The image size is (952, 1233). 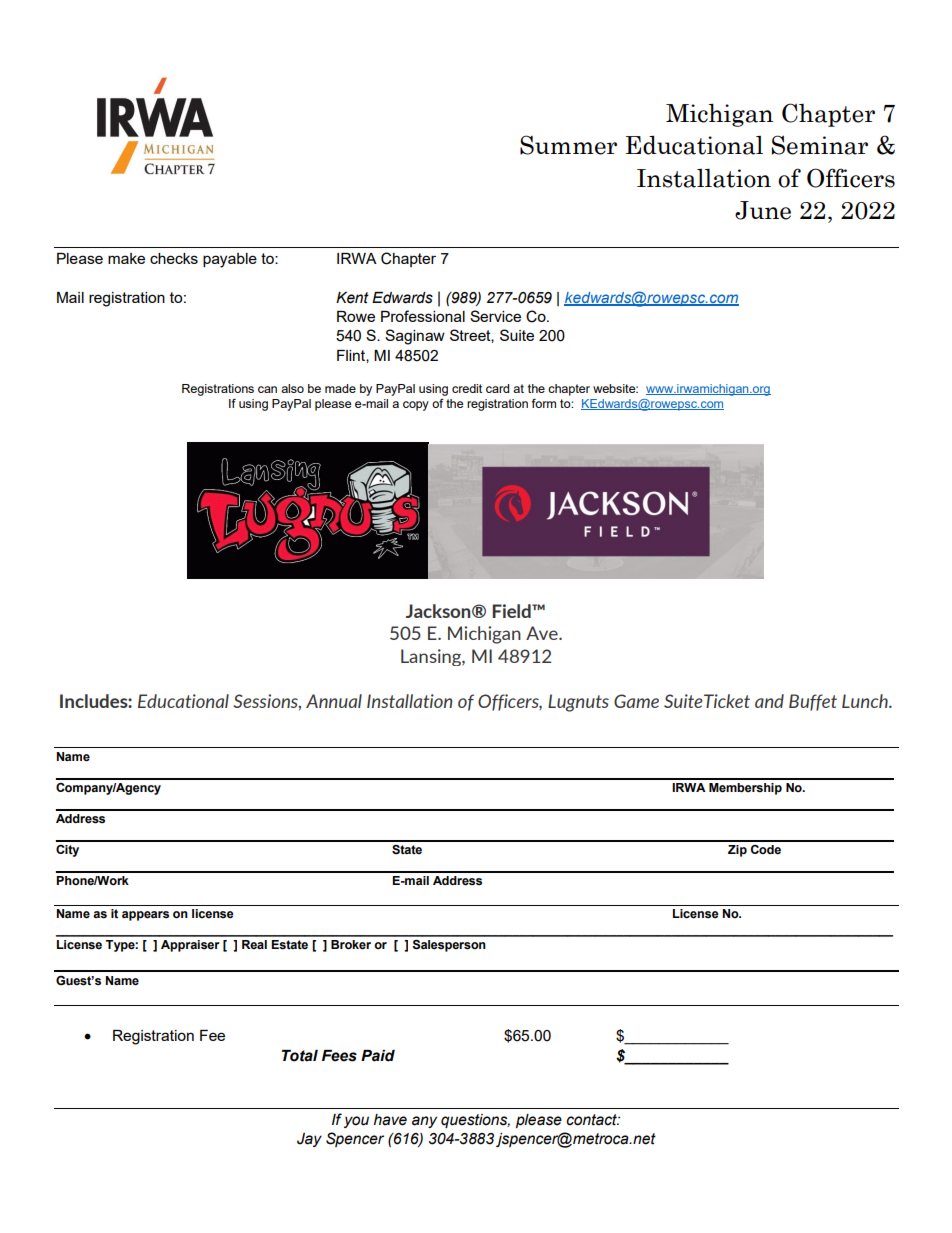 What do you see at coordinates (230, 260) in the image?
I see `payable` at bounding box center [230, 260].
